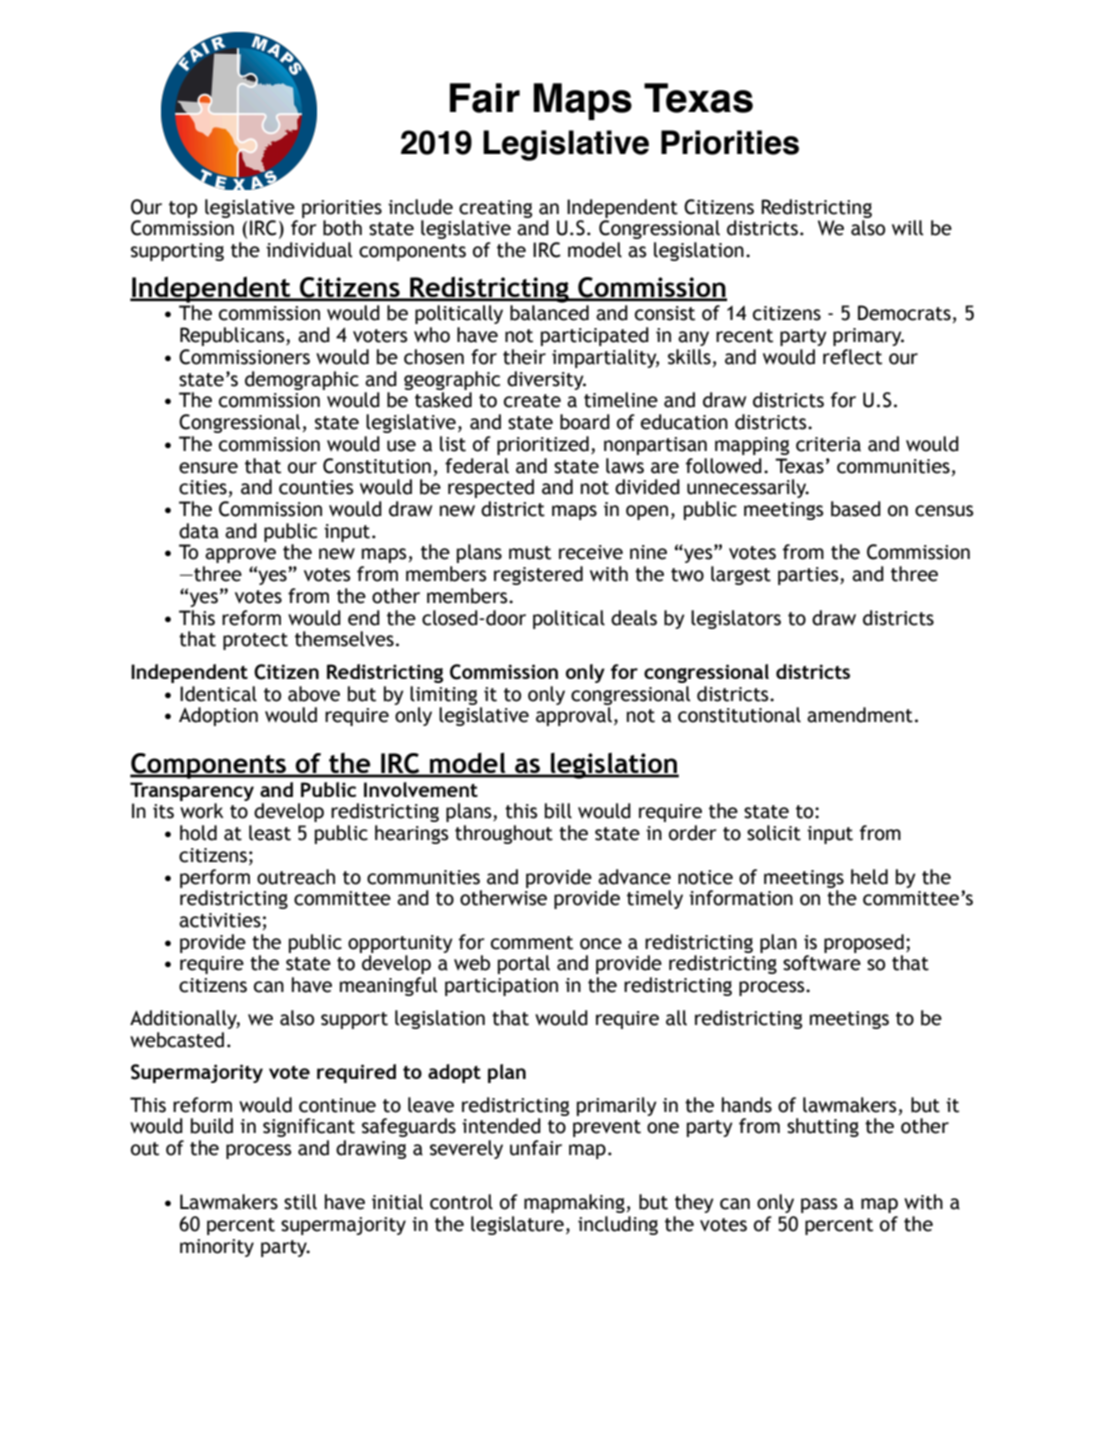 The width and height of the screenshot is (1108, 1434). Describe the element at coordinates (574, 716) in the screenshot. I see `approval` at that location.
